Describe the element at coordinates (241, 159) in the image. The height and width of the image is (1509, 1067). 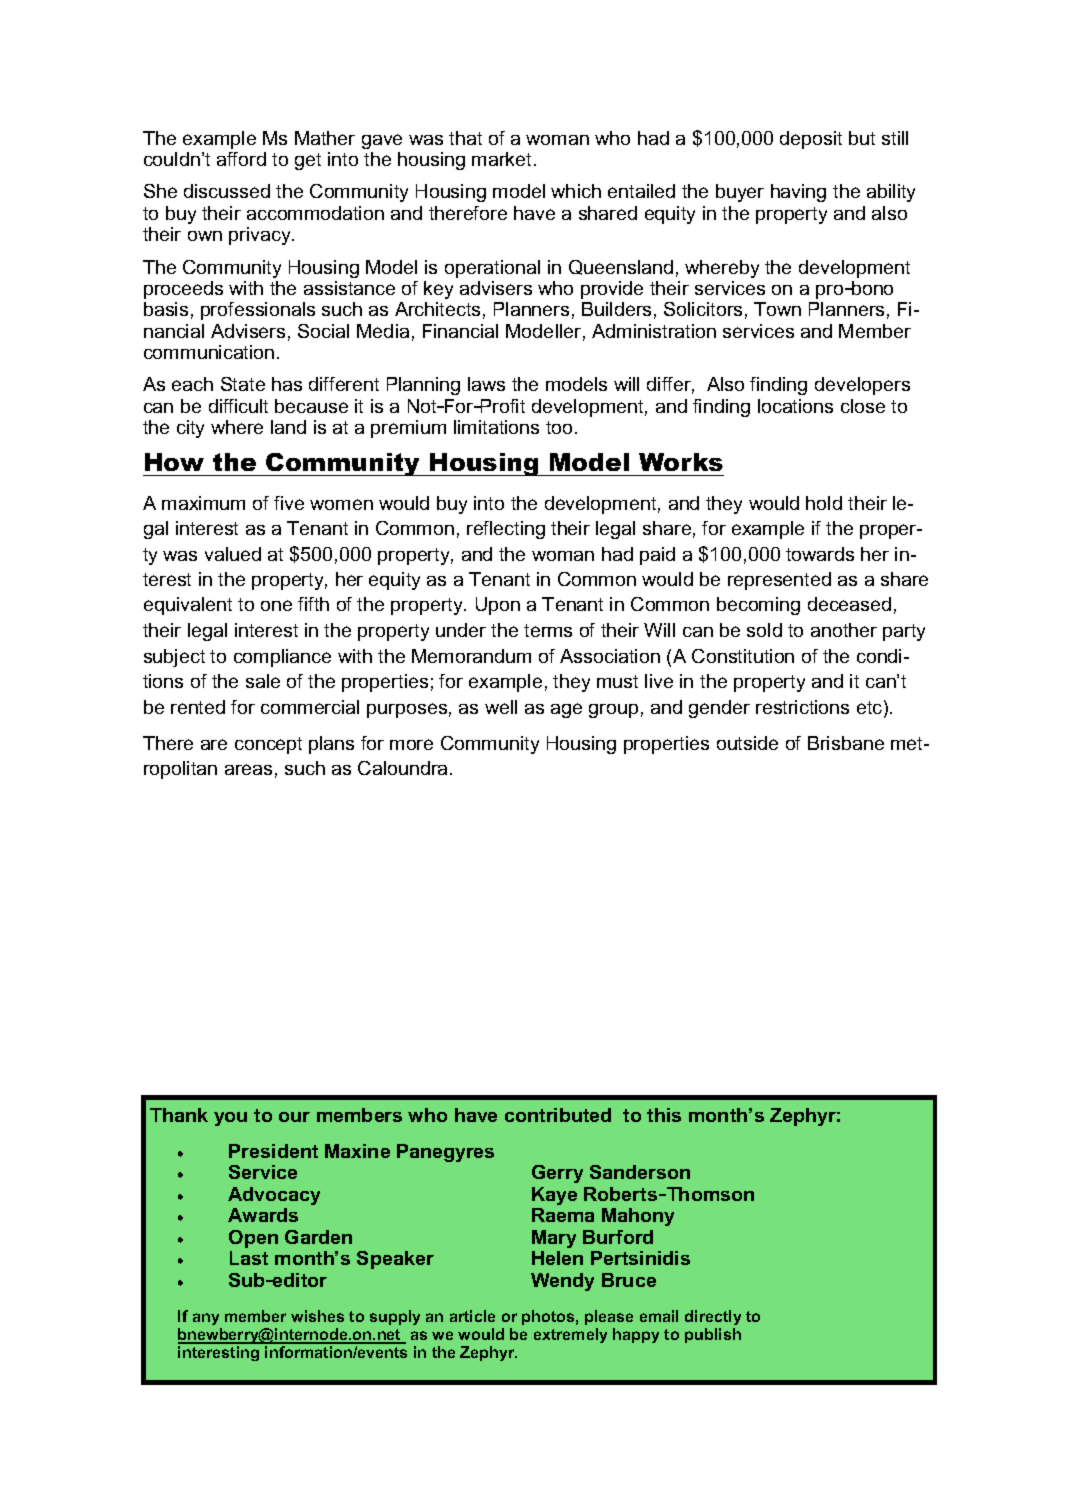
I see `afford` at that location.
